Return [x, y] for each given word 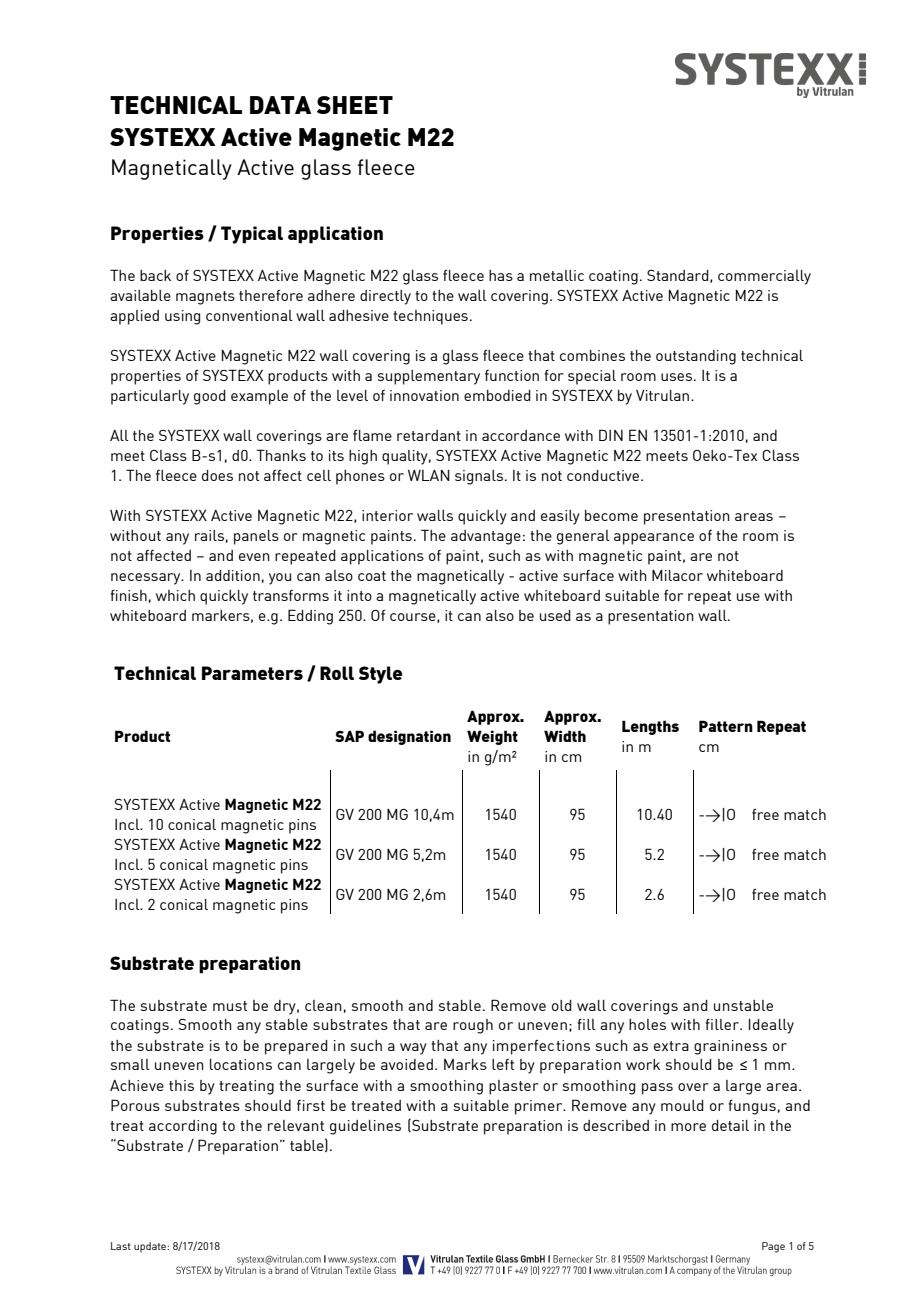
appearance [654, 539]
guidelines [365, 1127]
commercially [764, 277]
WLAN [429, 475]
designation [409, 737]
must [230, 1006]
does [217, 475]
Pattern [726, 726]
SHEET [355, 105]
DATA [280, 105]
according [183, 1127]
